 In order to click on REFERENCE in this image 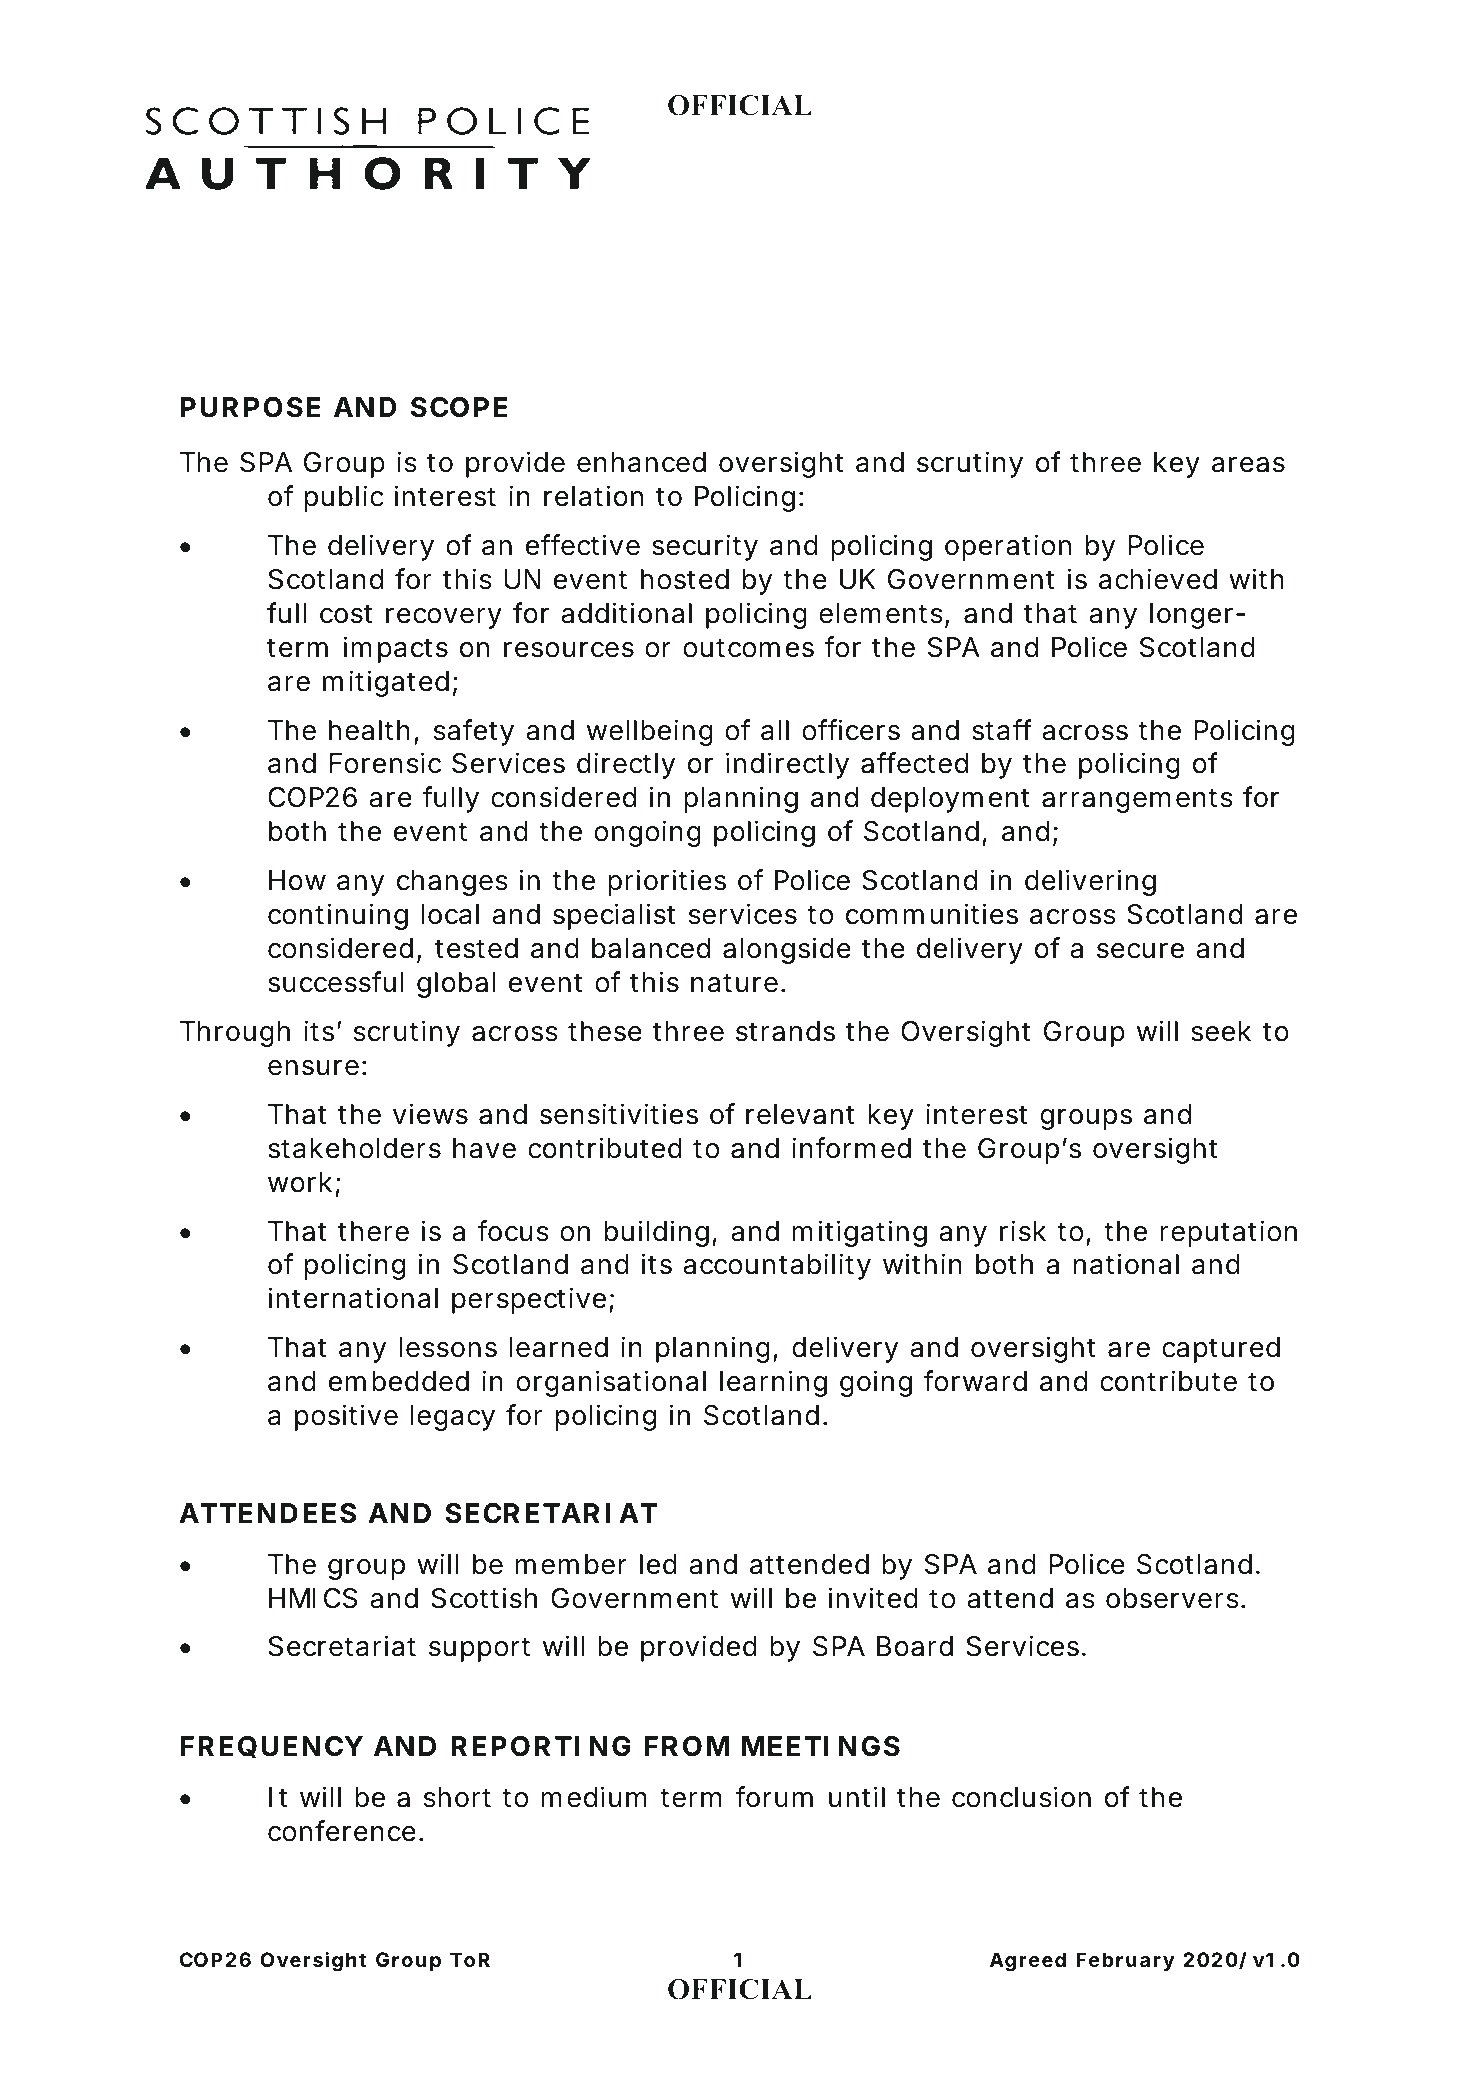, I will do `click(453, 296)`.
